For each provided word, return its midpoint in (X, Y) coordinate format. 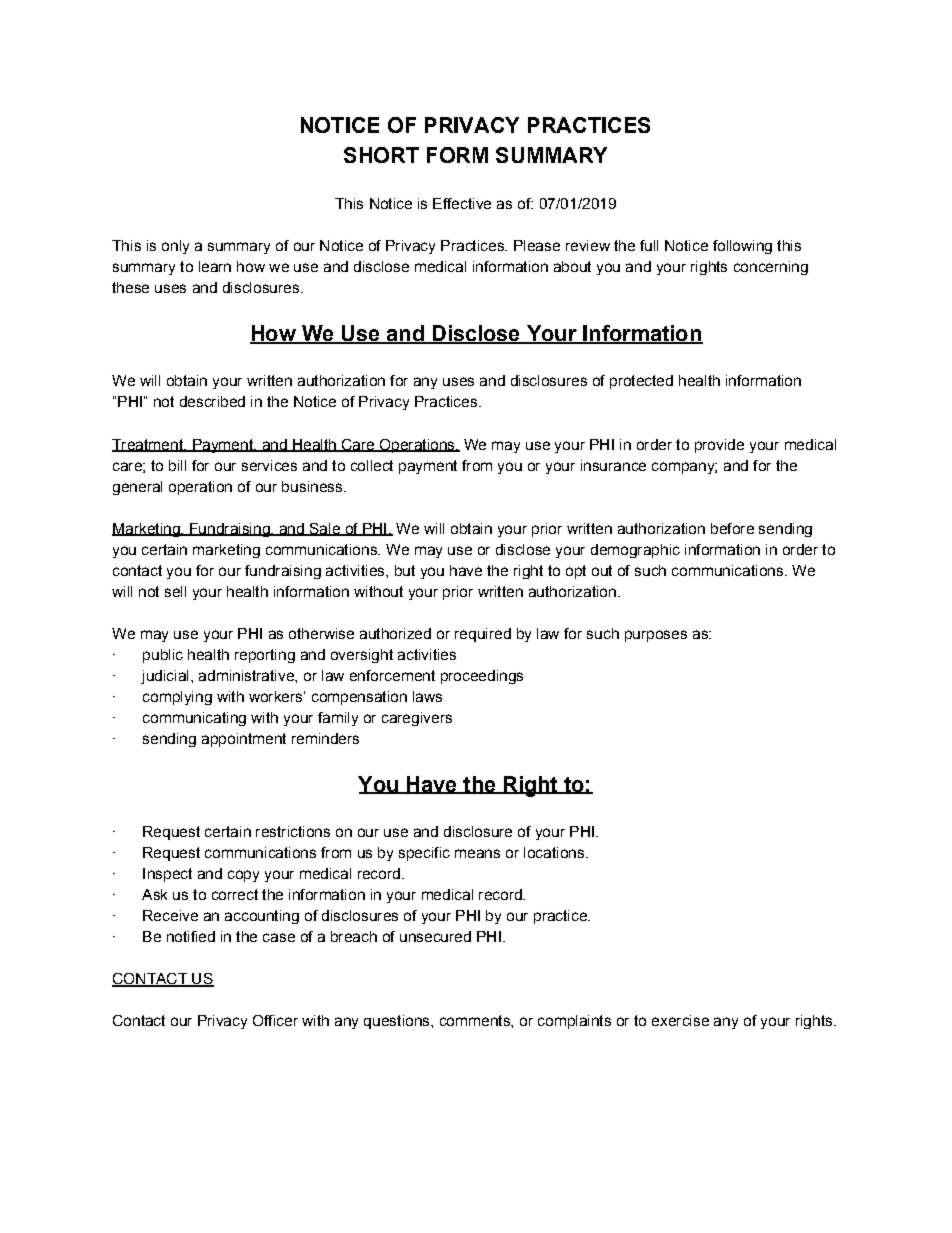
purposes (656, 636)
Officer (275, 1020)
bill (177, 465)
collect (372, 465)
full (649, 245)
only (175, 247)
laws (427, 696)
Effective (462, 203)
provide (719, 446)
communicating (194, 719)
